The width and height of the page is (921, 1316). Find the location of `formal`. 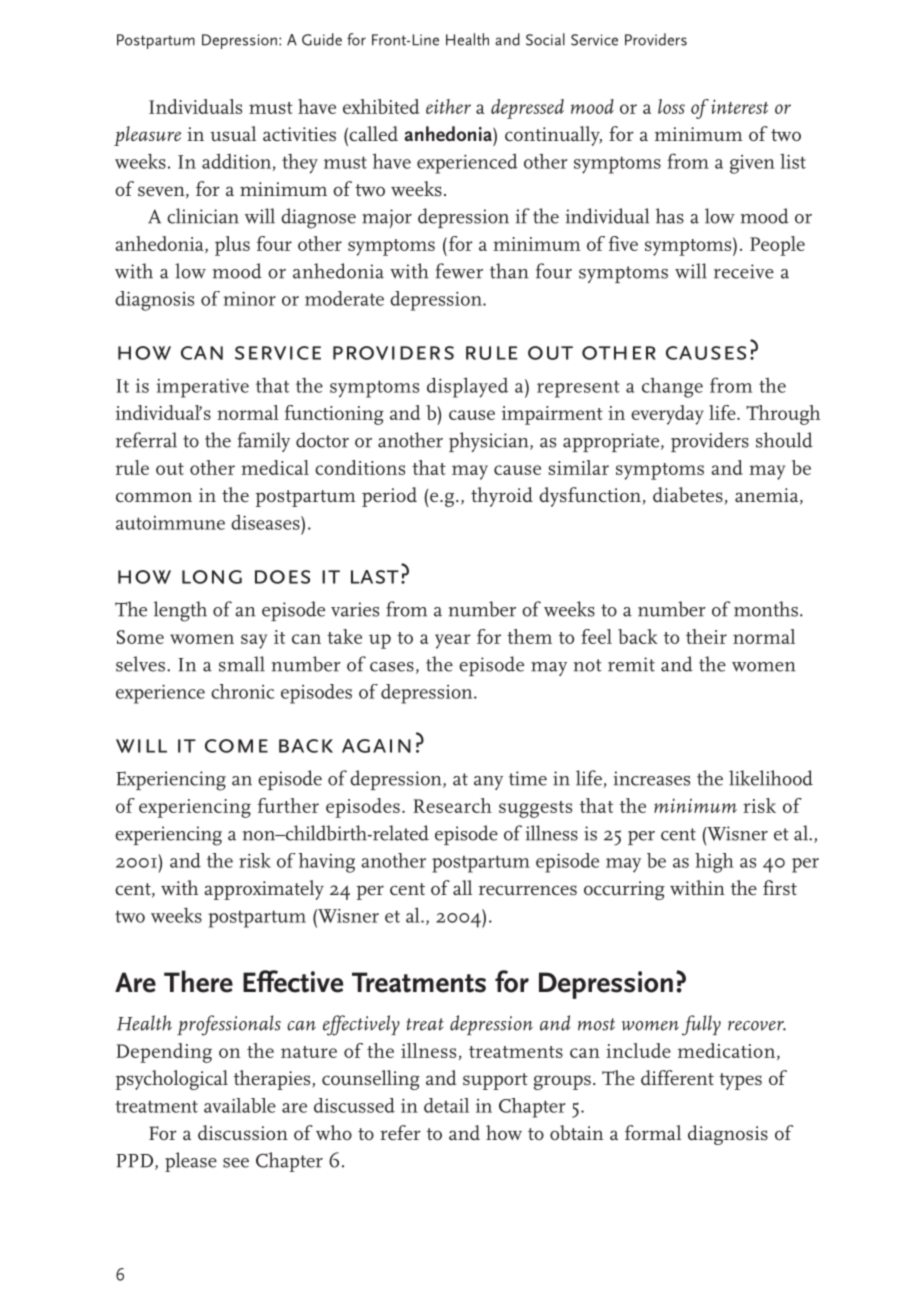

formal is located at coordinates (653, 1132).
